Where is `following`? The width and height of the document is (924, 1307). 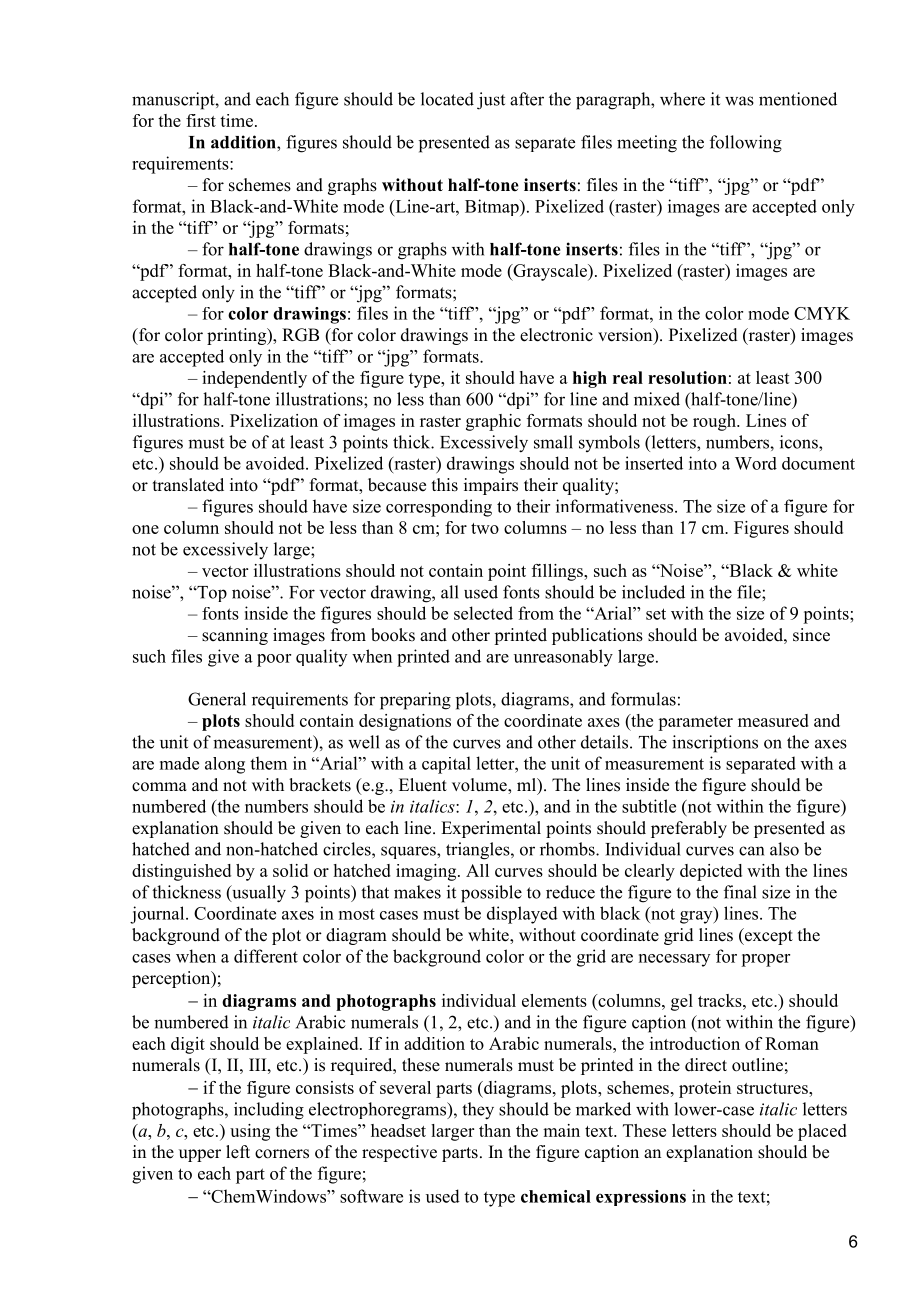
following is located at coordinates (746, 144).
